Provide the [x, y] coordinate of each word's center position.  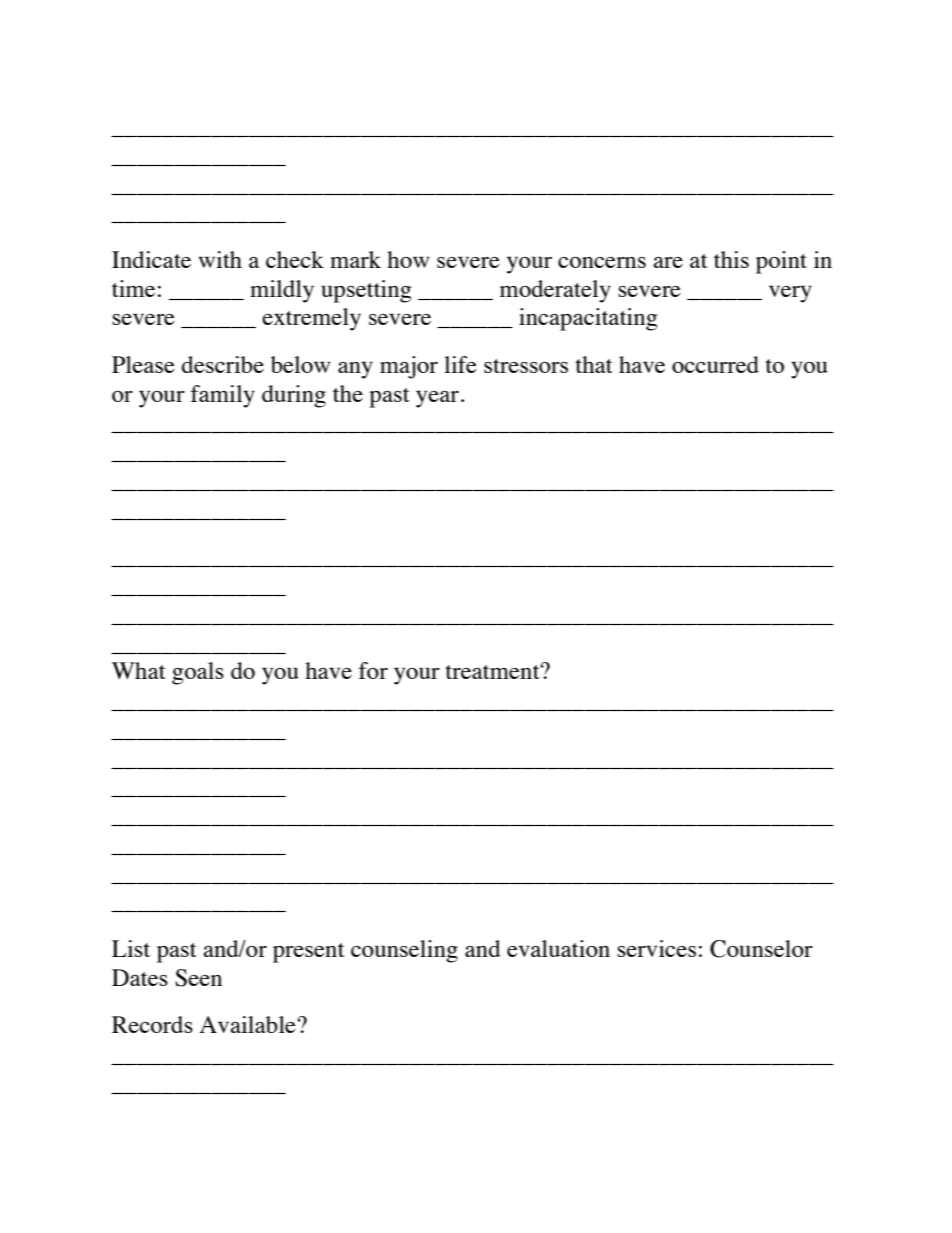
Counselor [761, 949]
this [731, 259]
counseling [404, 951]
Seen [198, 978]
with [220, 259]
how [408, 259]
